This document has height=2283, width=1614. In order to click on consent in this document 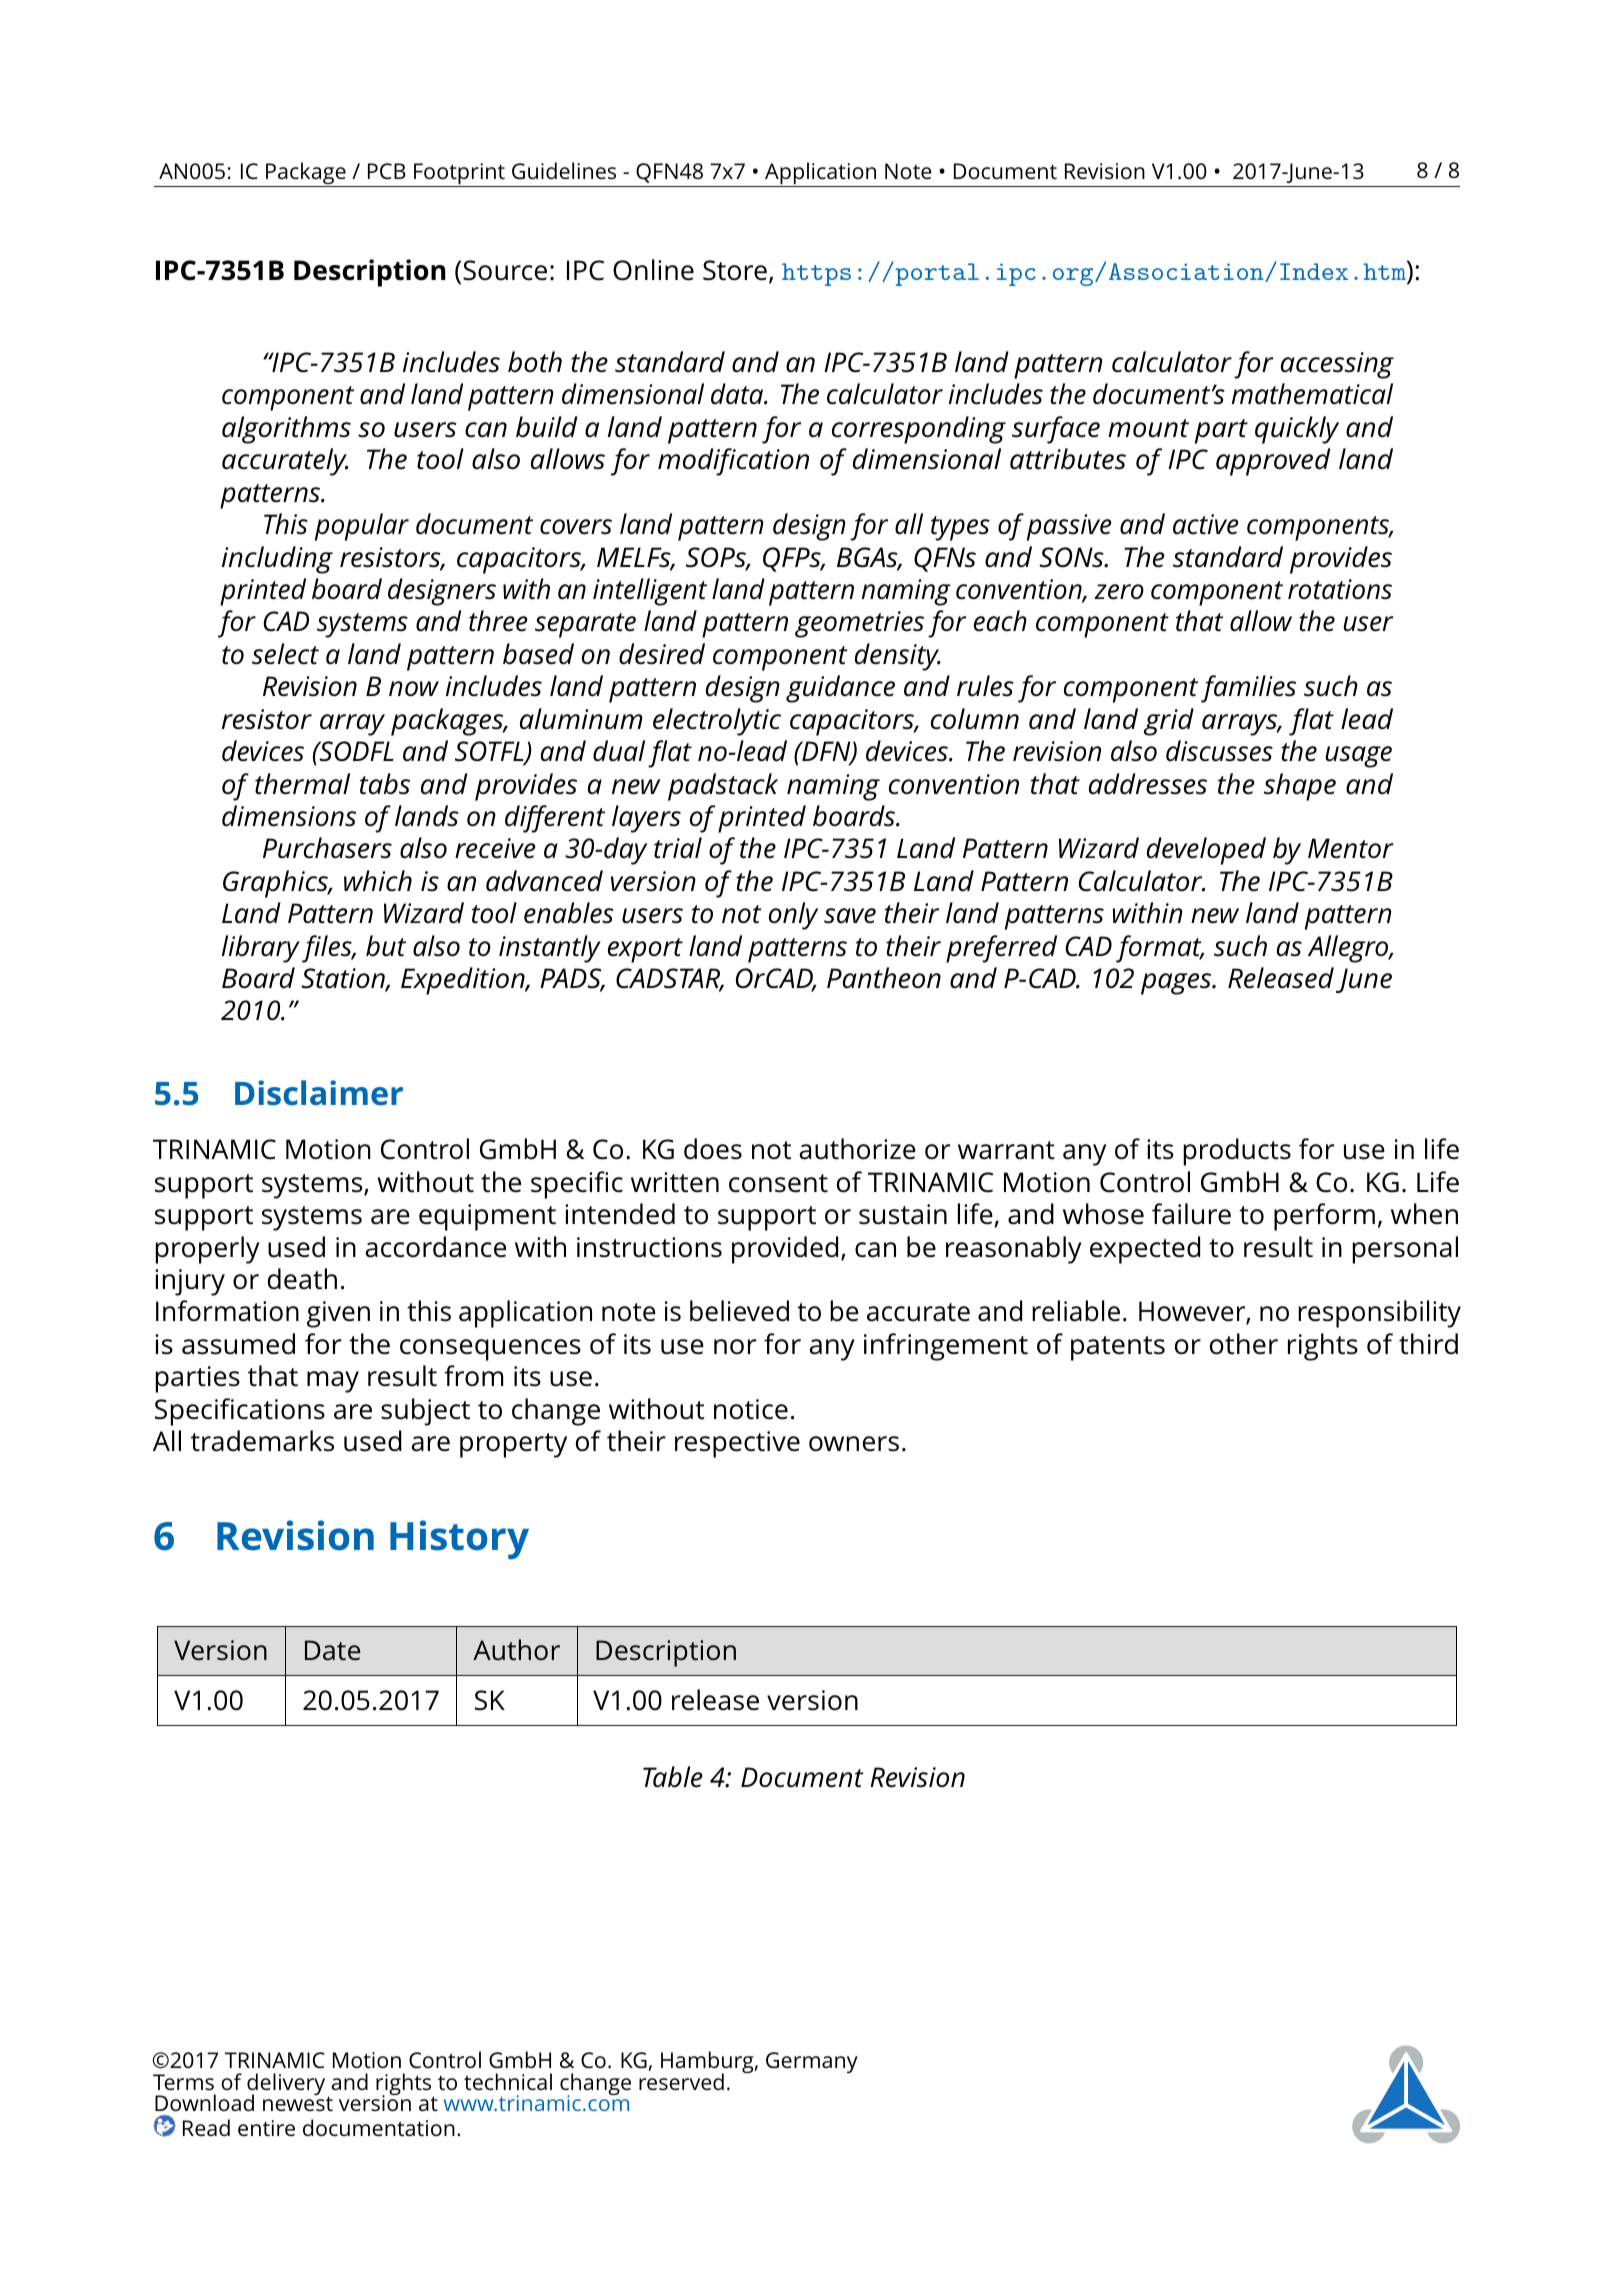, I will do `click(778, 1183)`.
